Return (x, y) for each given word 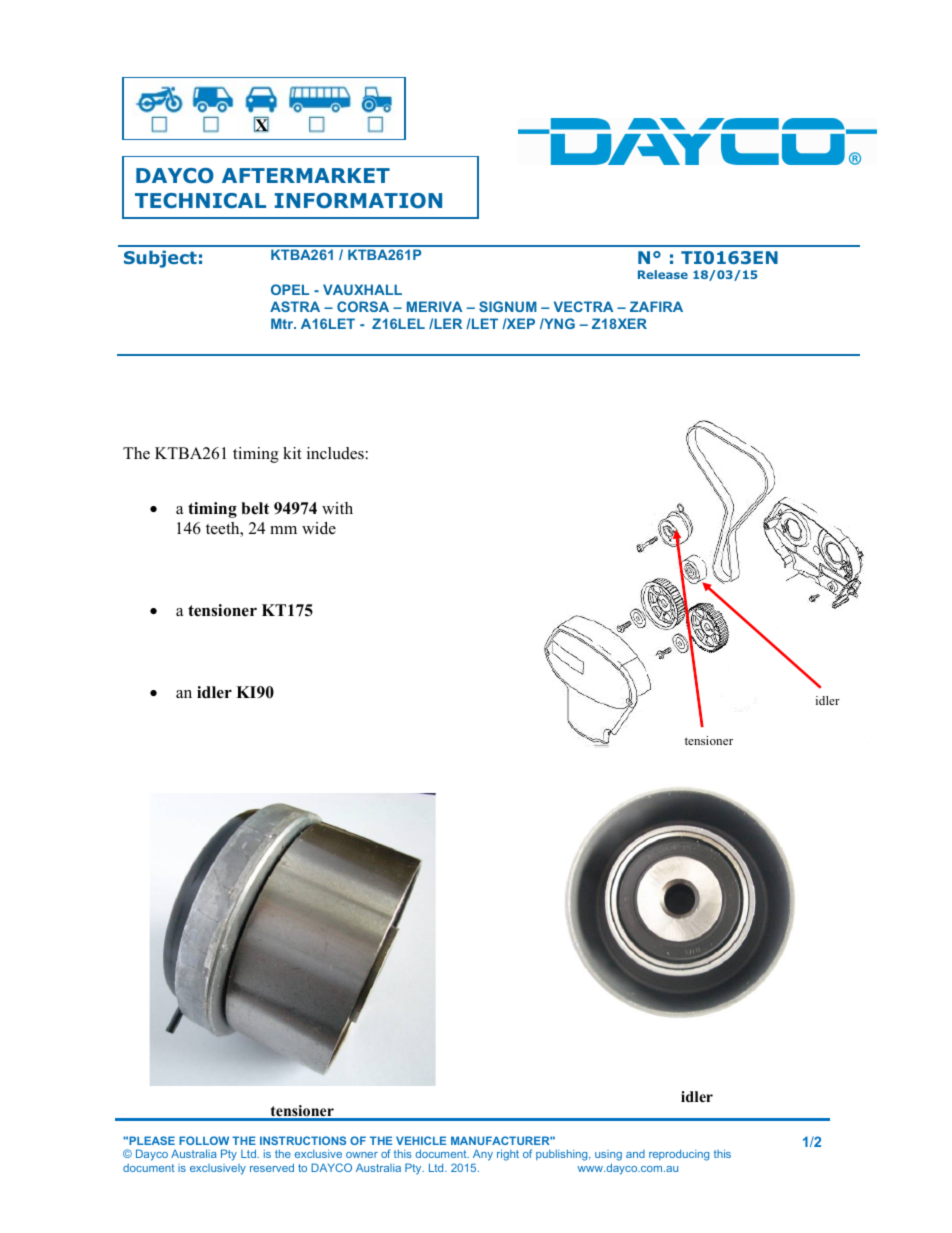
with (337, 508)
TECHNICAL (200, 200)
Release (663, 274)
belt (255, 508)
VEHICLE (421, 1140)
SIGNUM (508, 306)
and (635, 1154)
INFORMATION (358, 200)
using (608, 1157)
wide (319, 528)
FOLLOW (204, 1140)
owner (362, 1155)
